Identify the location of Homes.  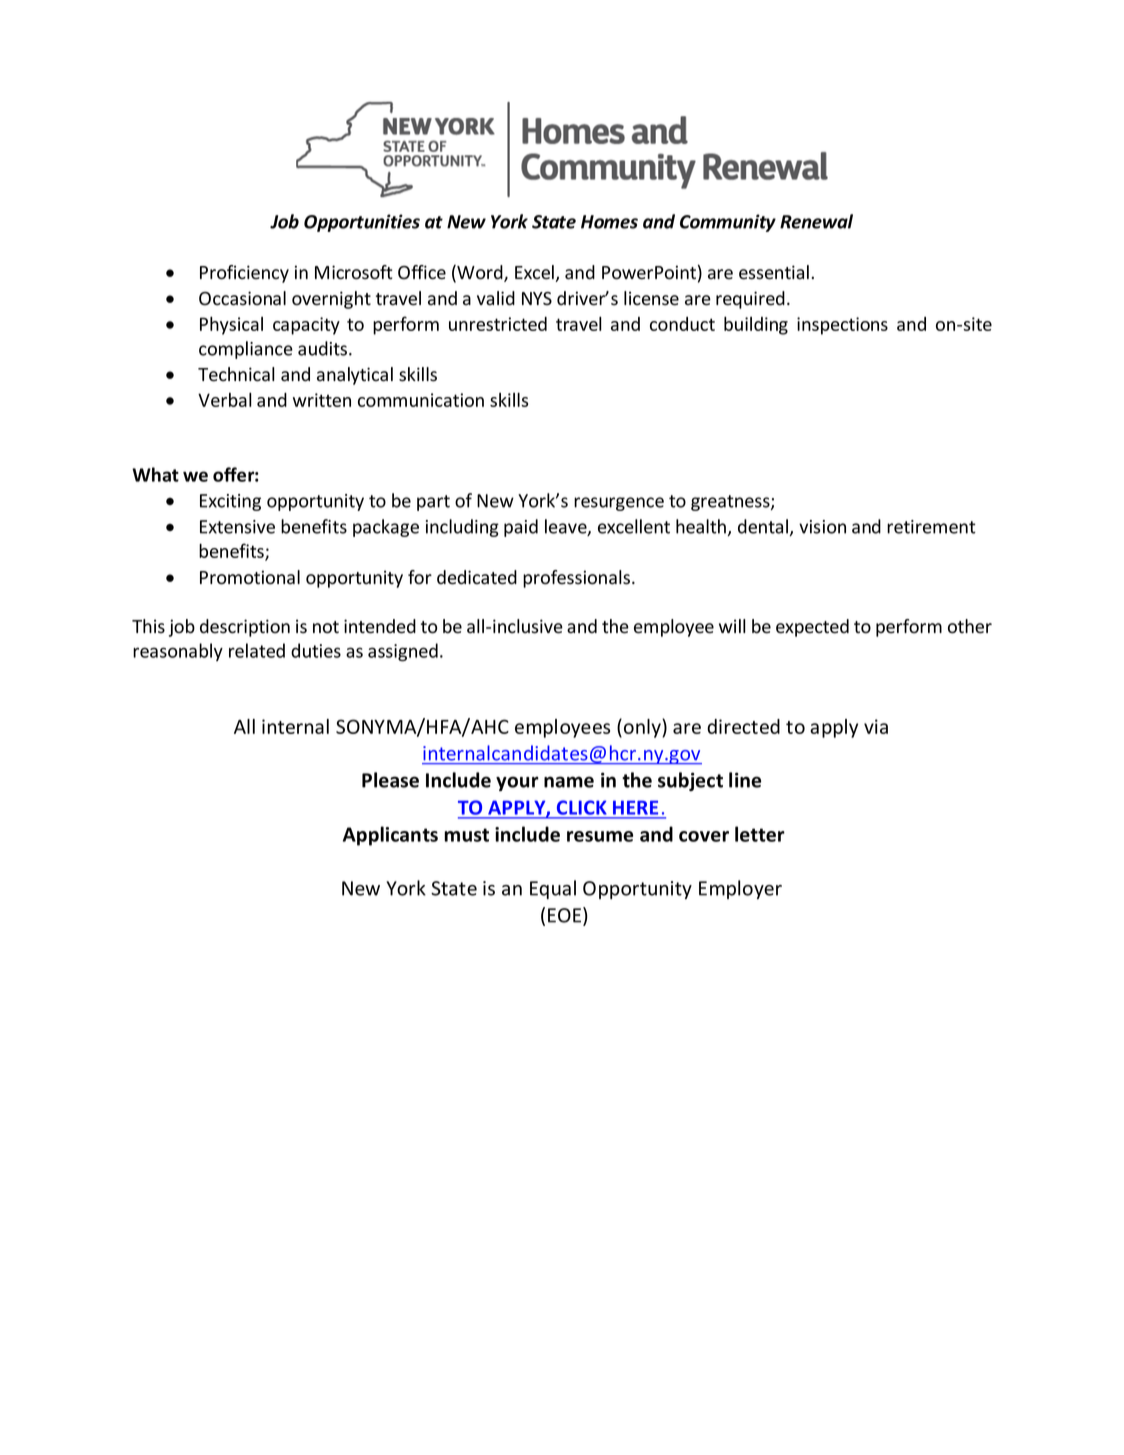
(609, 222).
